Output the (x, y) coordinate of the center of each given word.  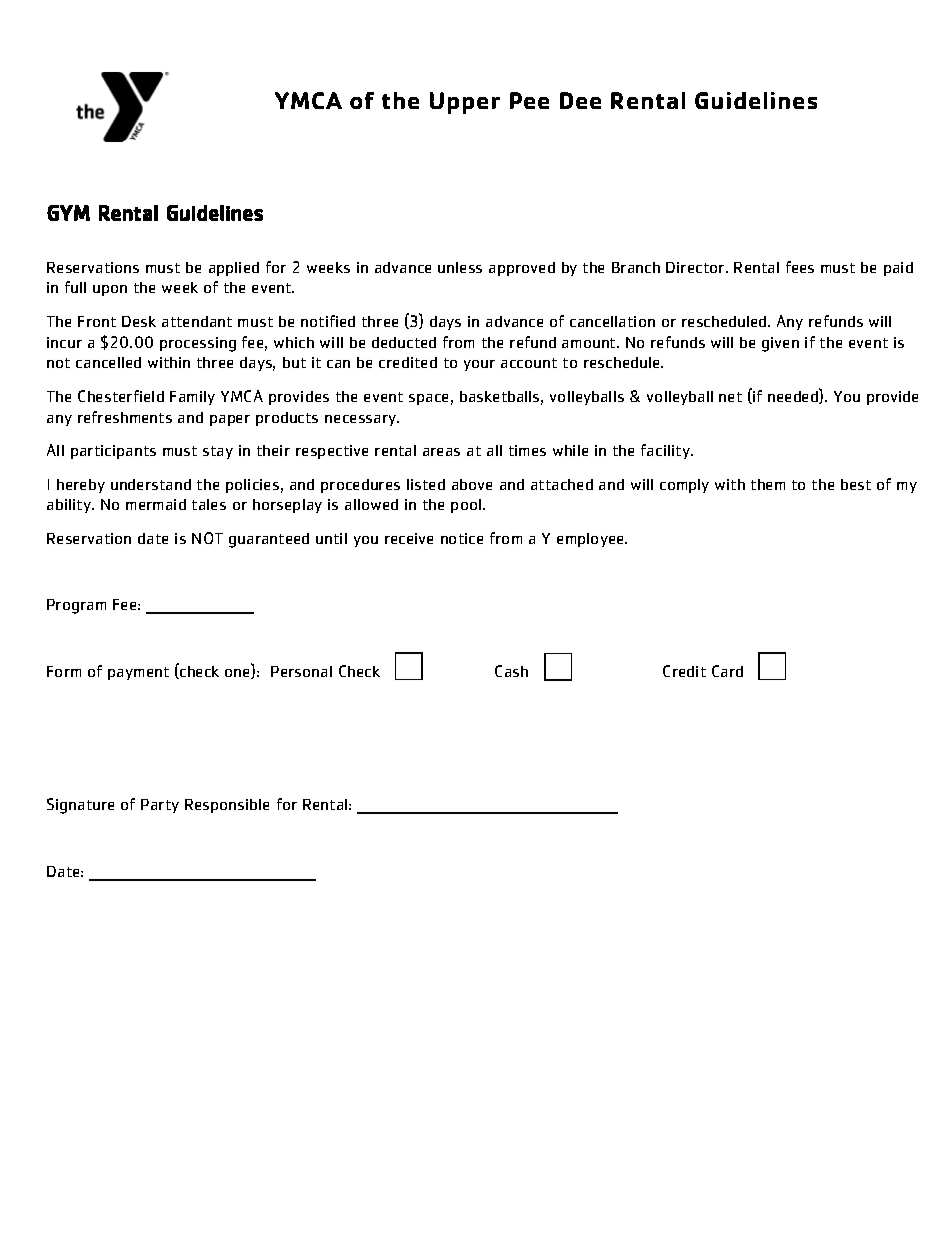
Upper (465, 103)
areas (441, 452)
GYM (68, 213)
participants (113, 452)
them (768, 484)
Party (160, 806)
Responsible (227, 806)
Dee (580, 100)
